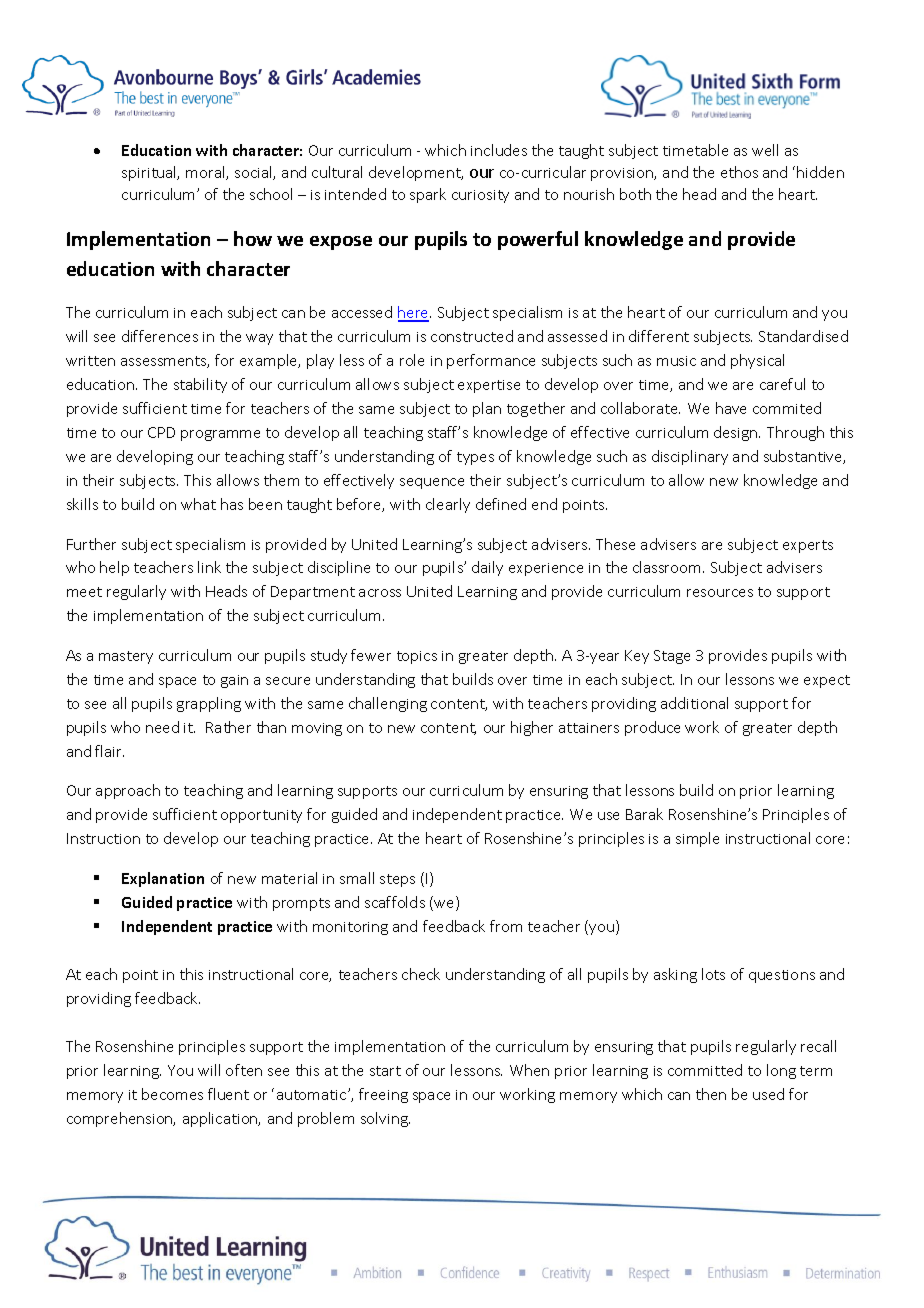 The height and width of the image is (1308, 924). Describe the element at coordinates (126, 657) in the image. I see `mastery` at that location.
